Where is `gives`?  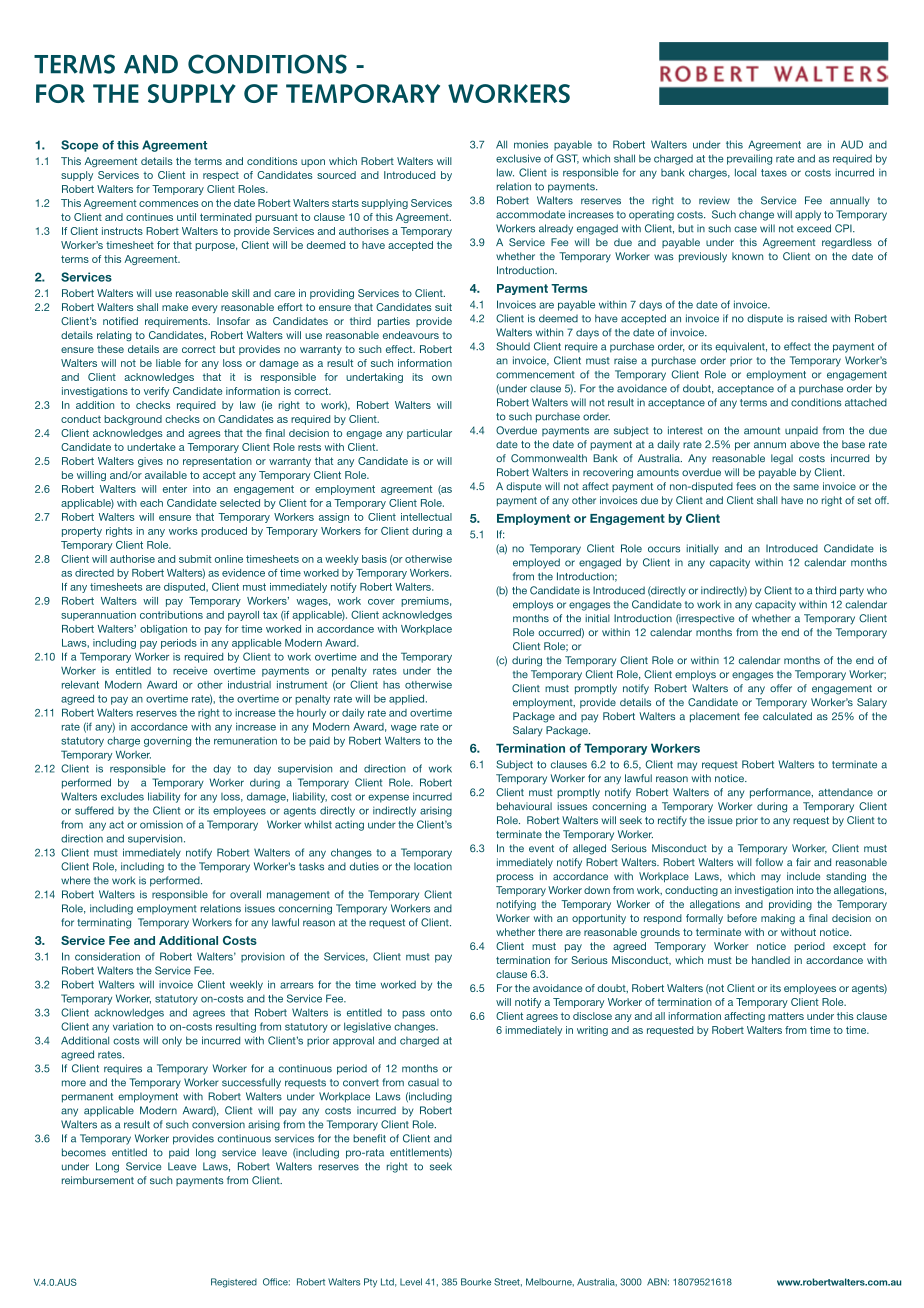 gives is located at coordinates (150, 462).
